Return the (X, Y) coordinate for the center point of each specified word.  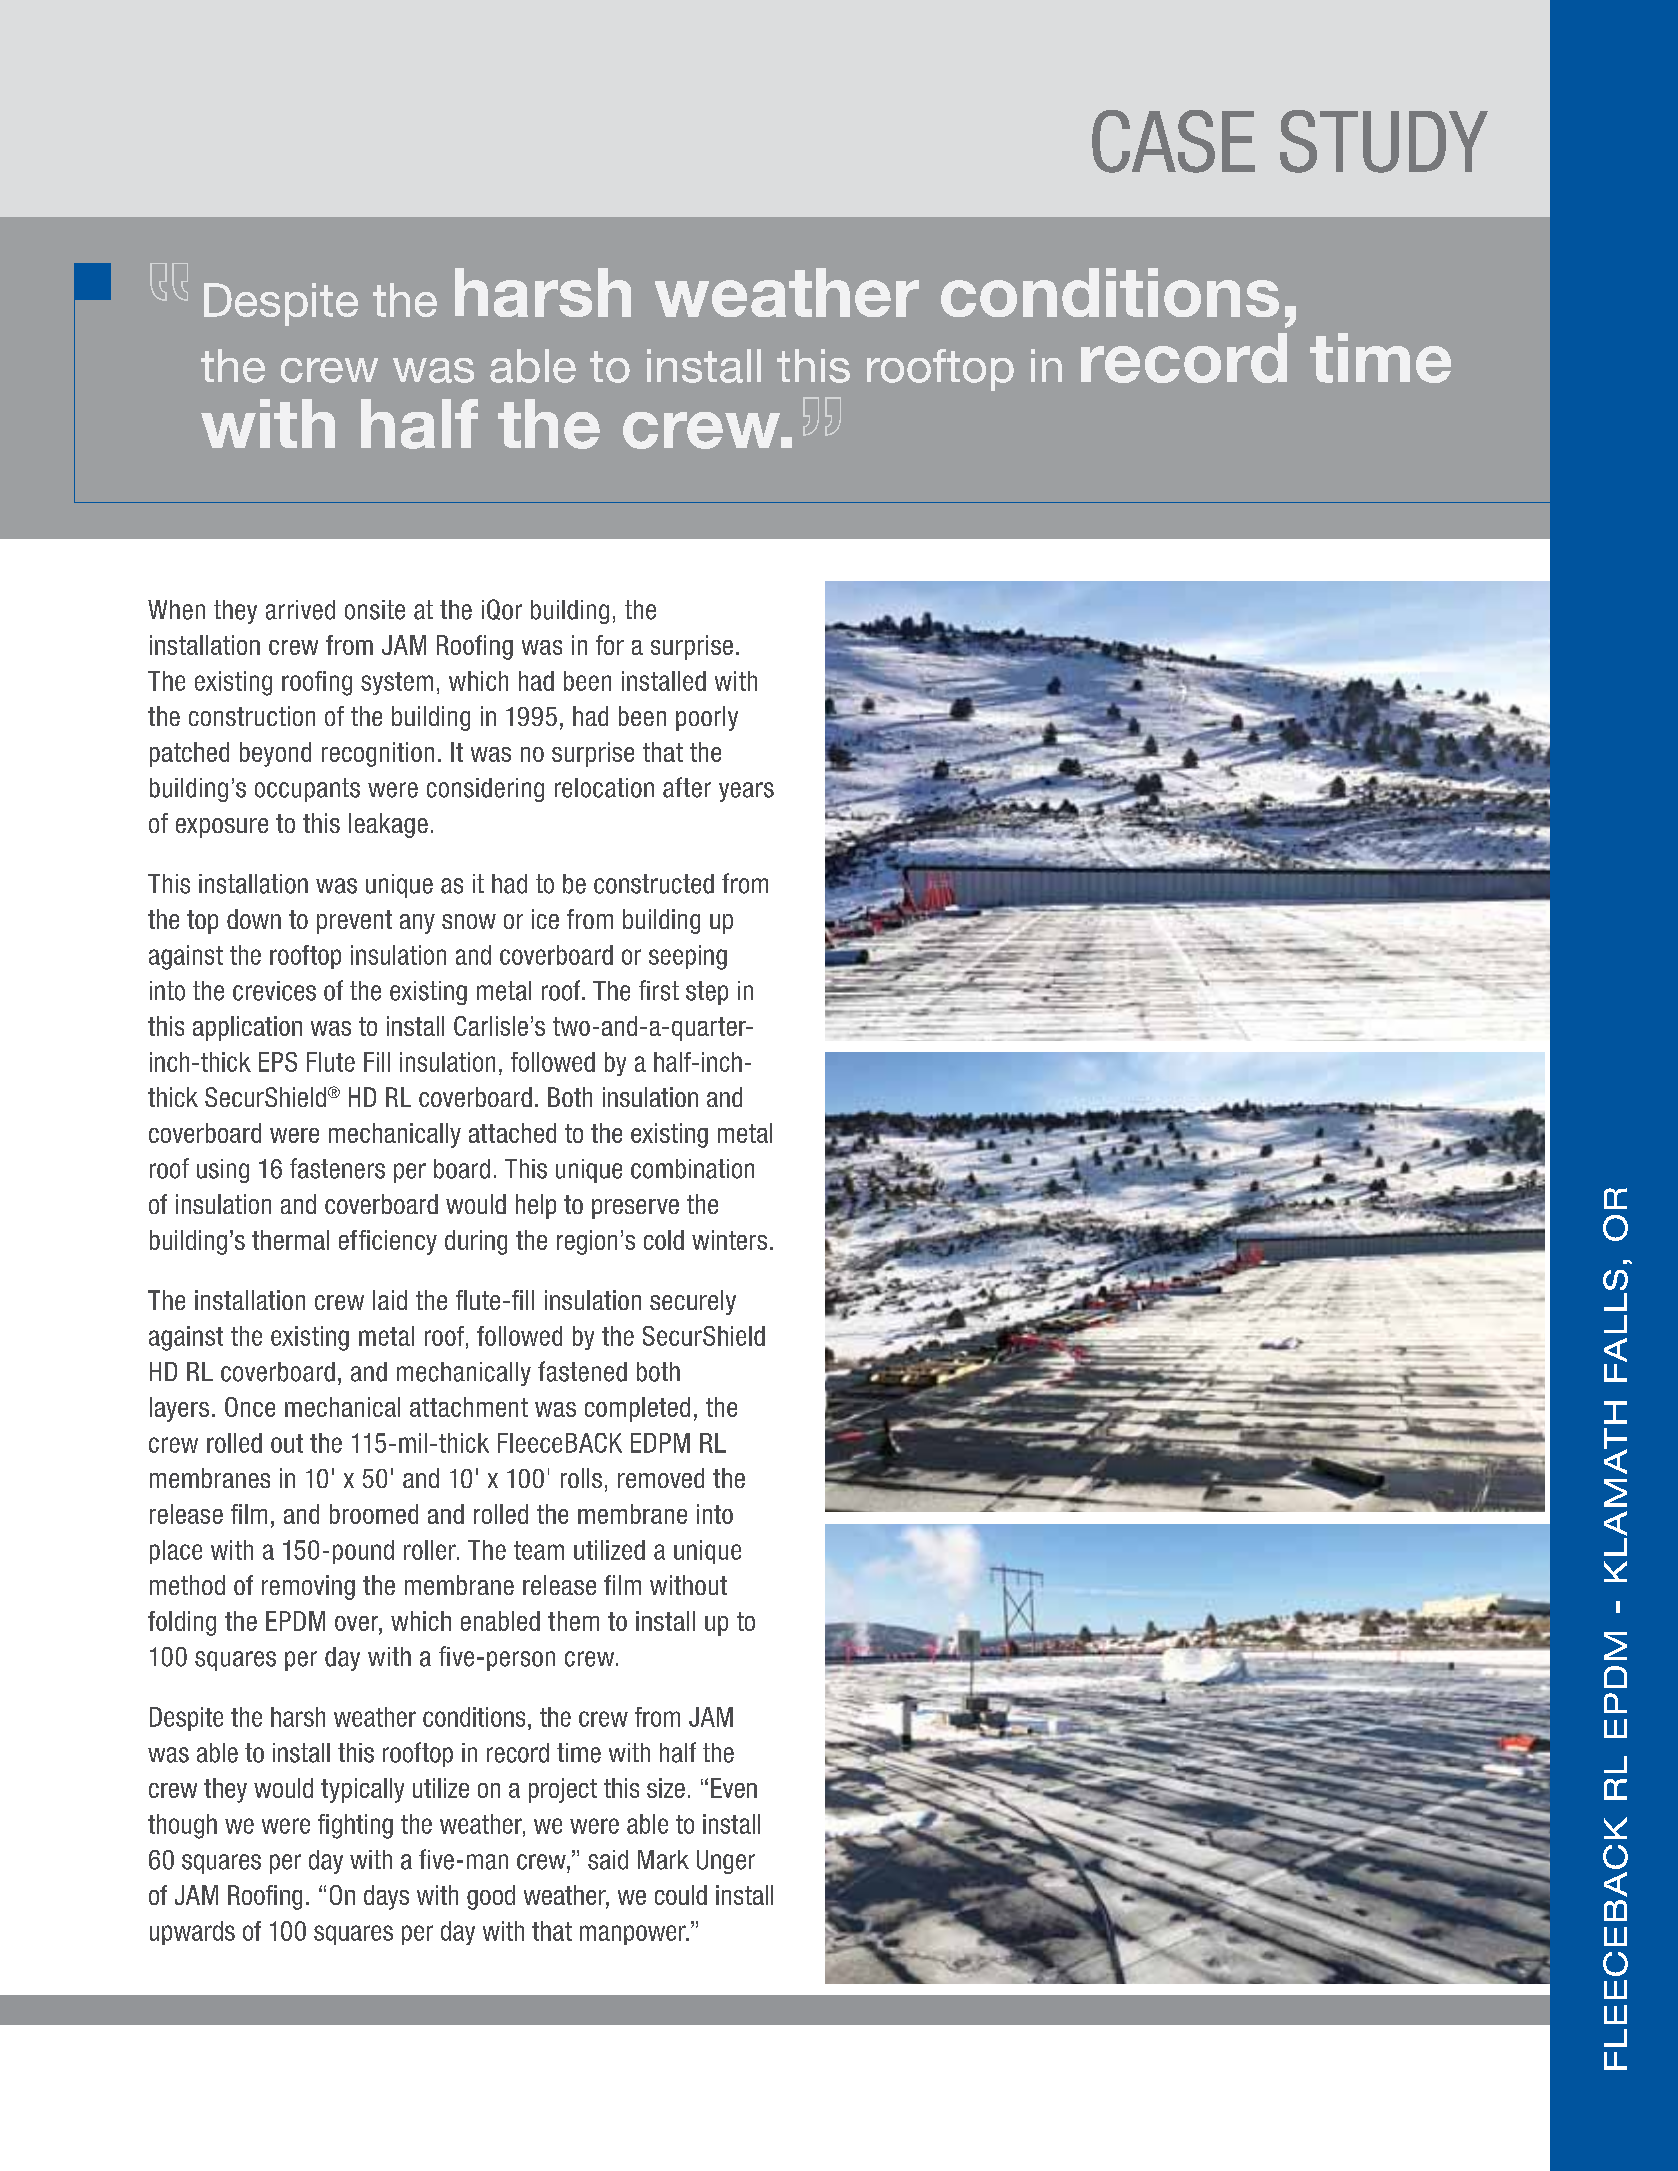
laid (390, 1300)
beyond (275, 754)
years (746, 792)
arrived (300, 610)
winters (729, 1240)
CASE (1173, 141)
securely (693, 1302)
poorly (707, 718)
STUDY (1384, 141)
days (386, 1897)
